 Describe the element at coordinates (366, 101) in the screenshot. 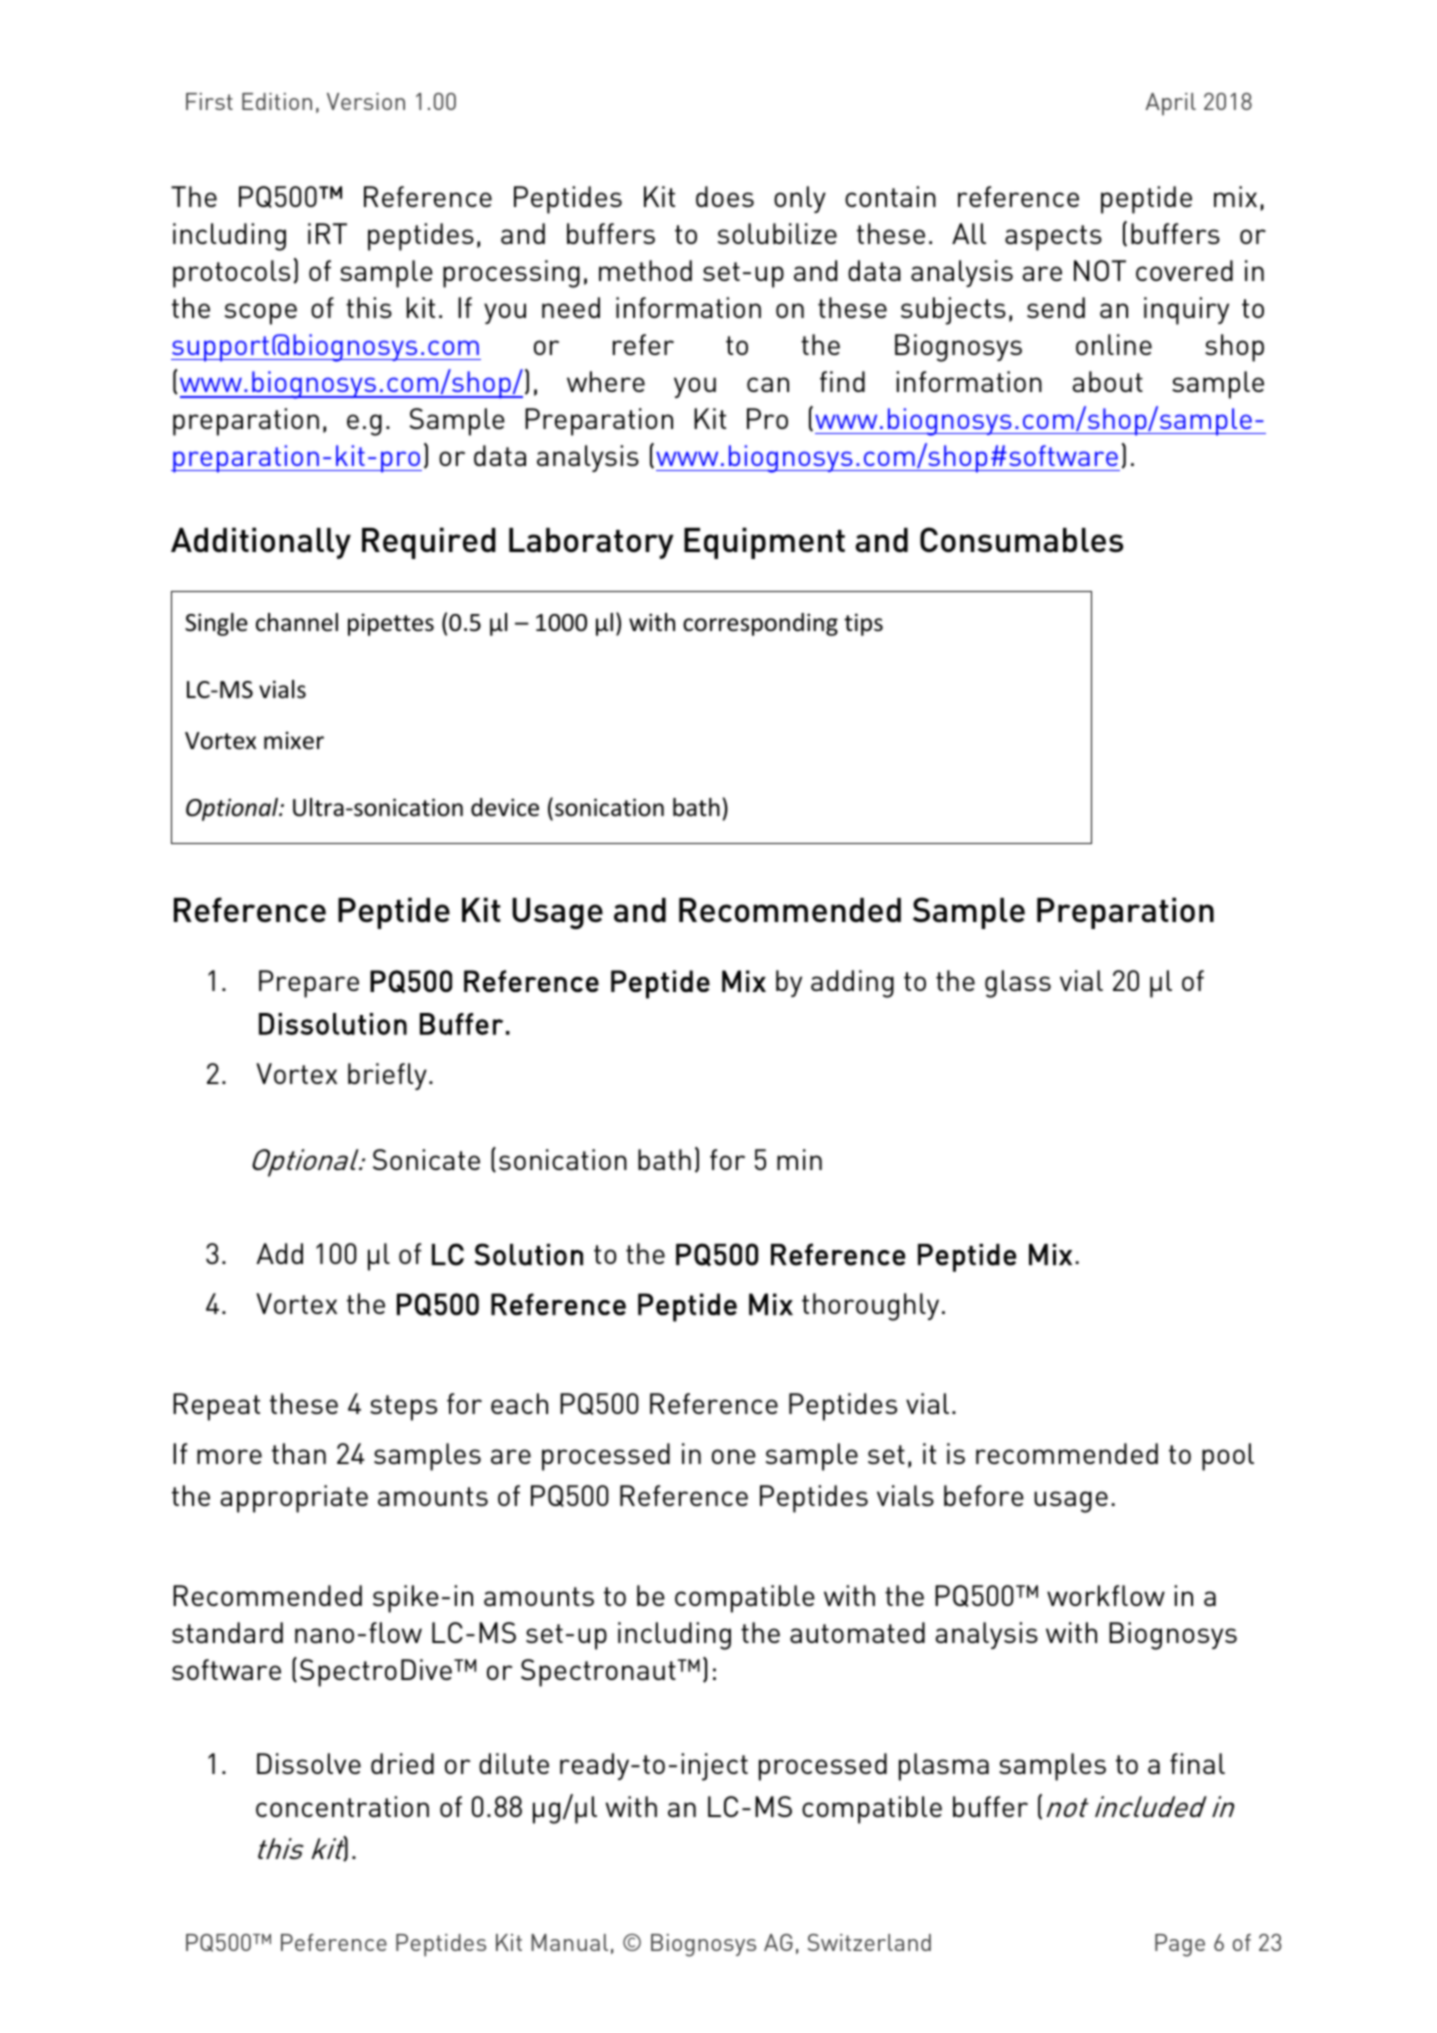

I see `Version` at that location.
